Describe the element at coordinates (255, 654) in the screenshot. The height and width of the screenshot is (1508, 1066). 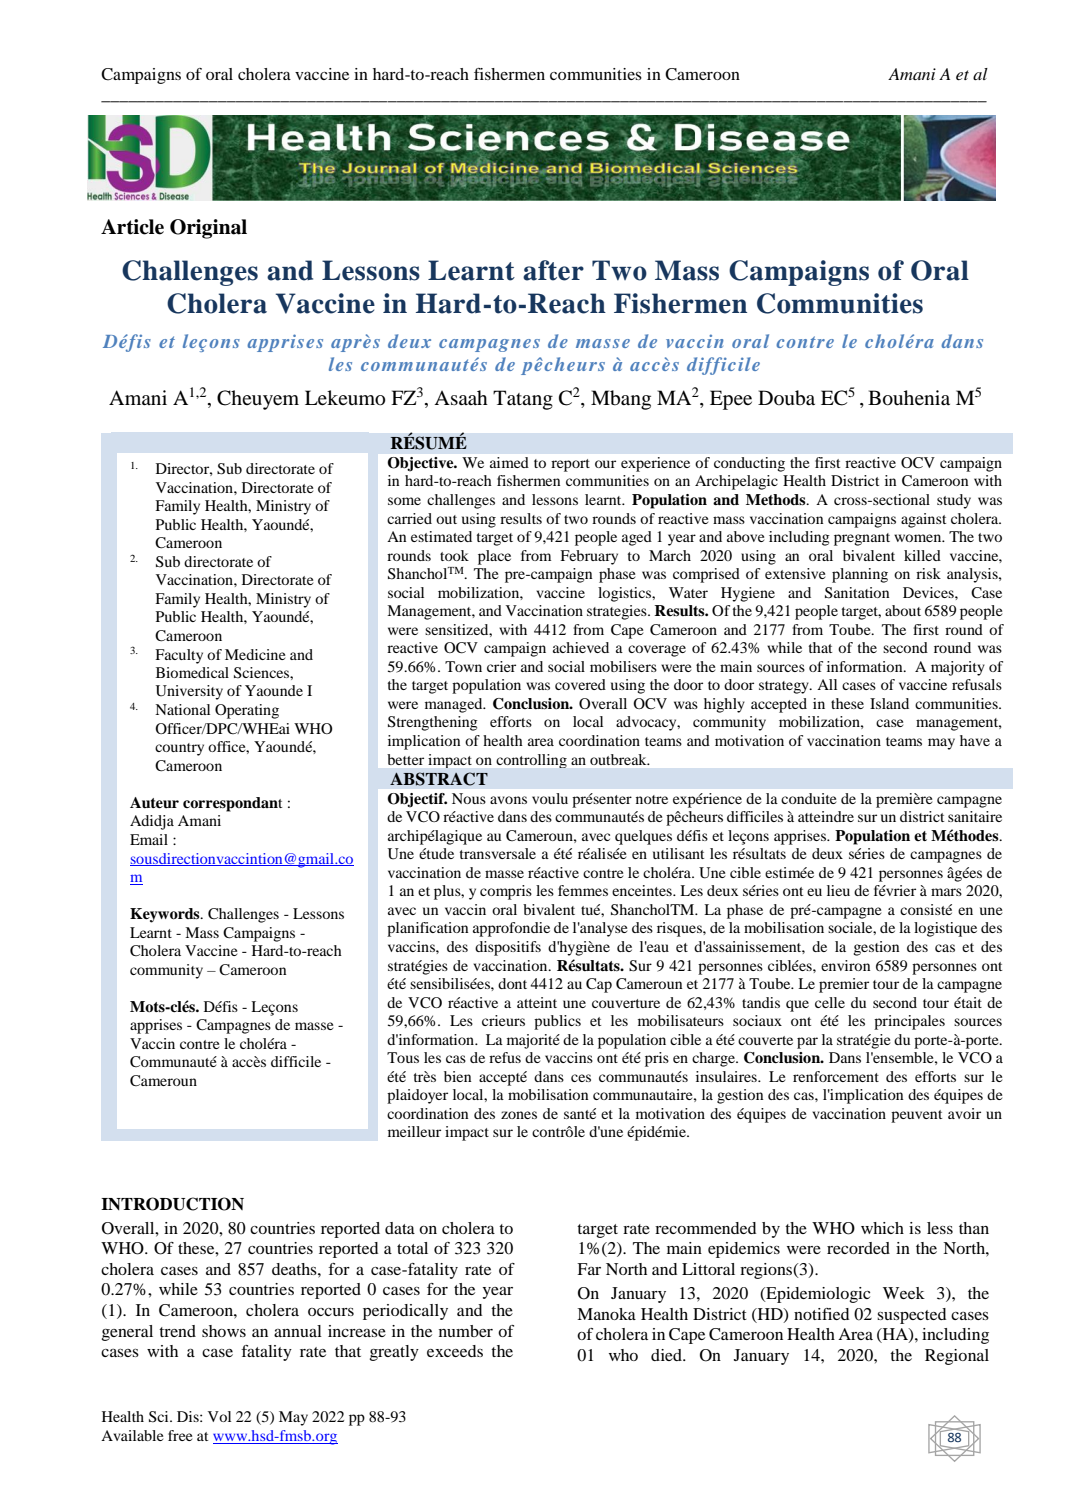
I see `Medicine` at that location.
